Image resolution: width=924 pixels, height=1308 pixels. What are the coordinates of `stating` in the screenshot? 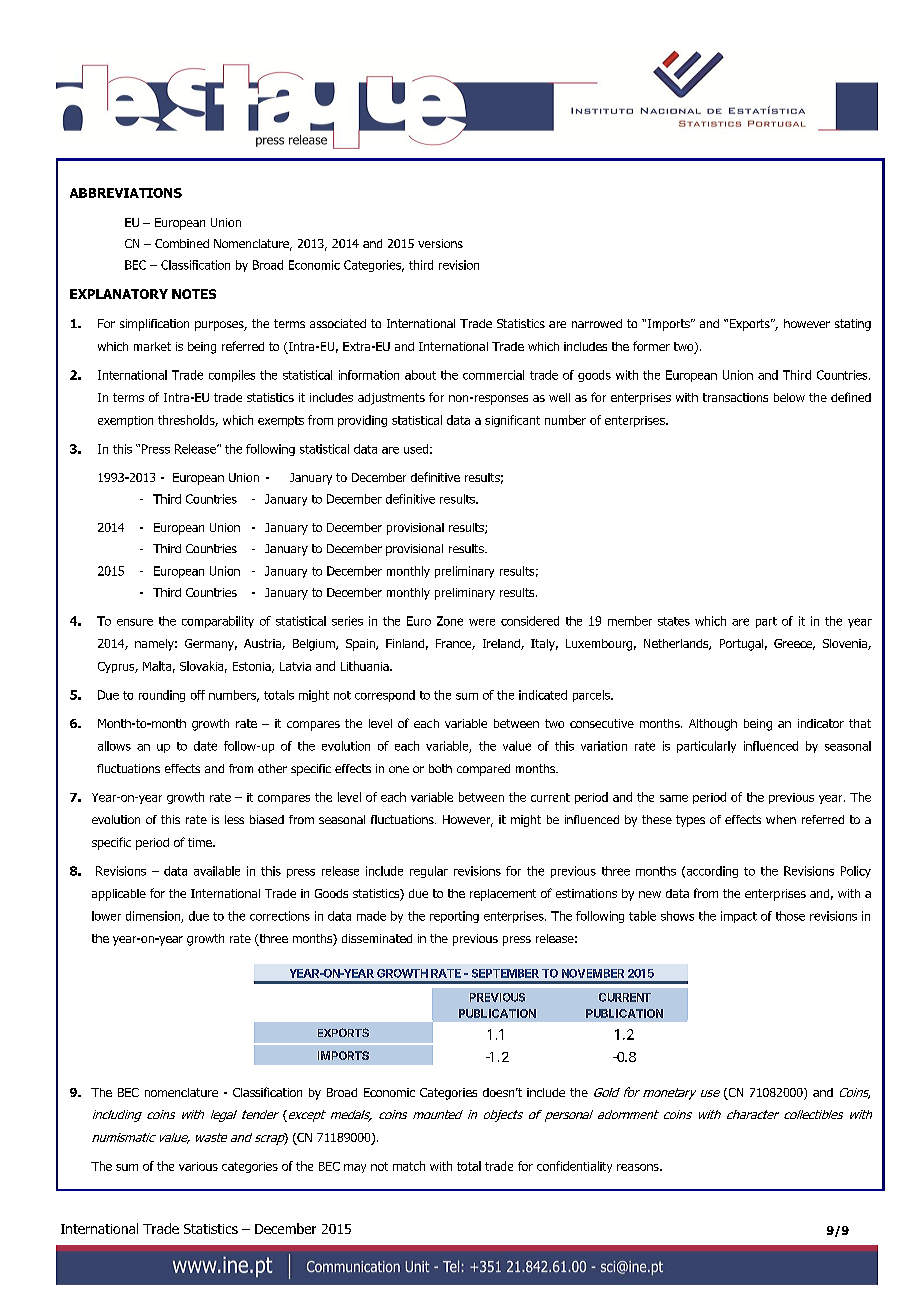 It's located at (853, 325).
